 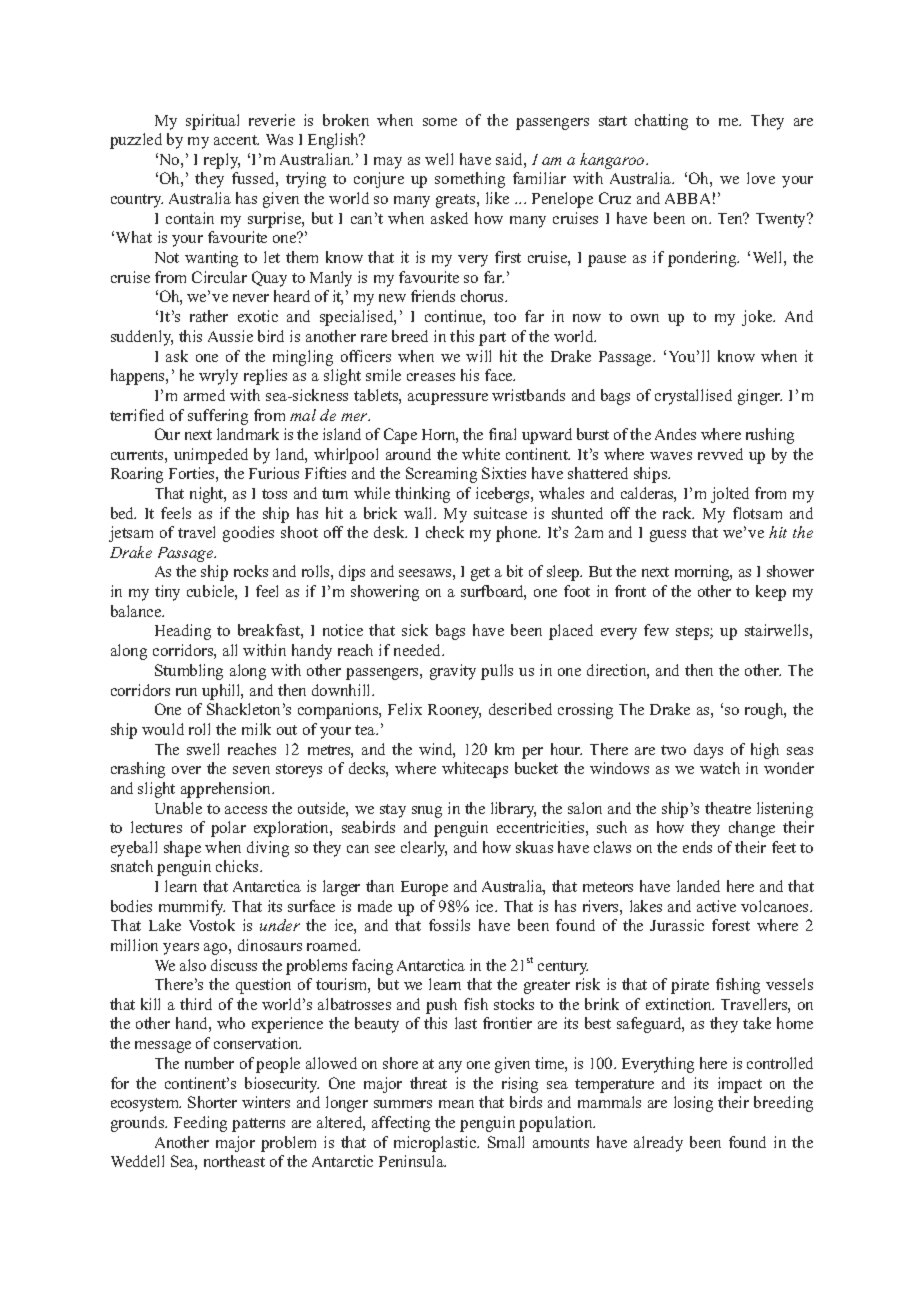 What do you see at coordinates (200, 1124) in the screenshot?
I see `Feeding` at bounding box center [200, 1124].
